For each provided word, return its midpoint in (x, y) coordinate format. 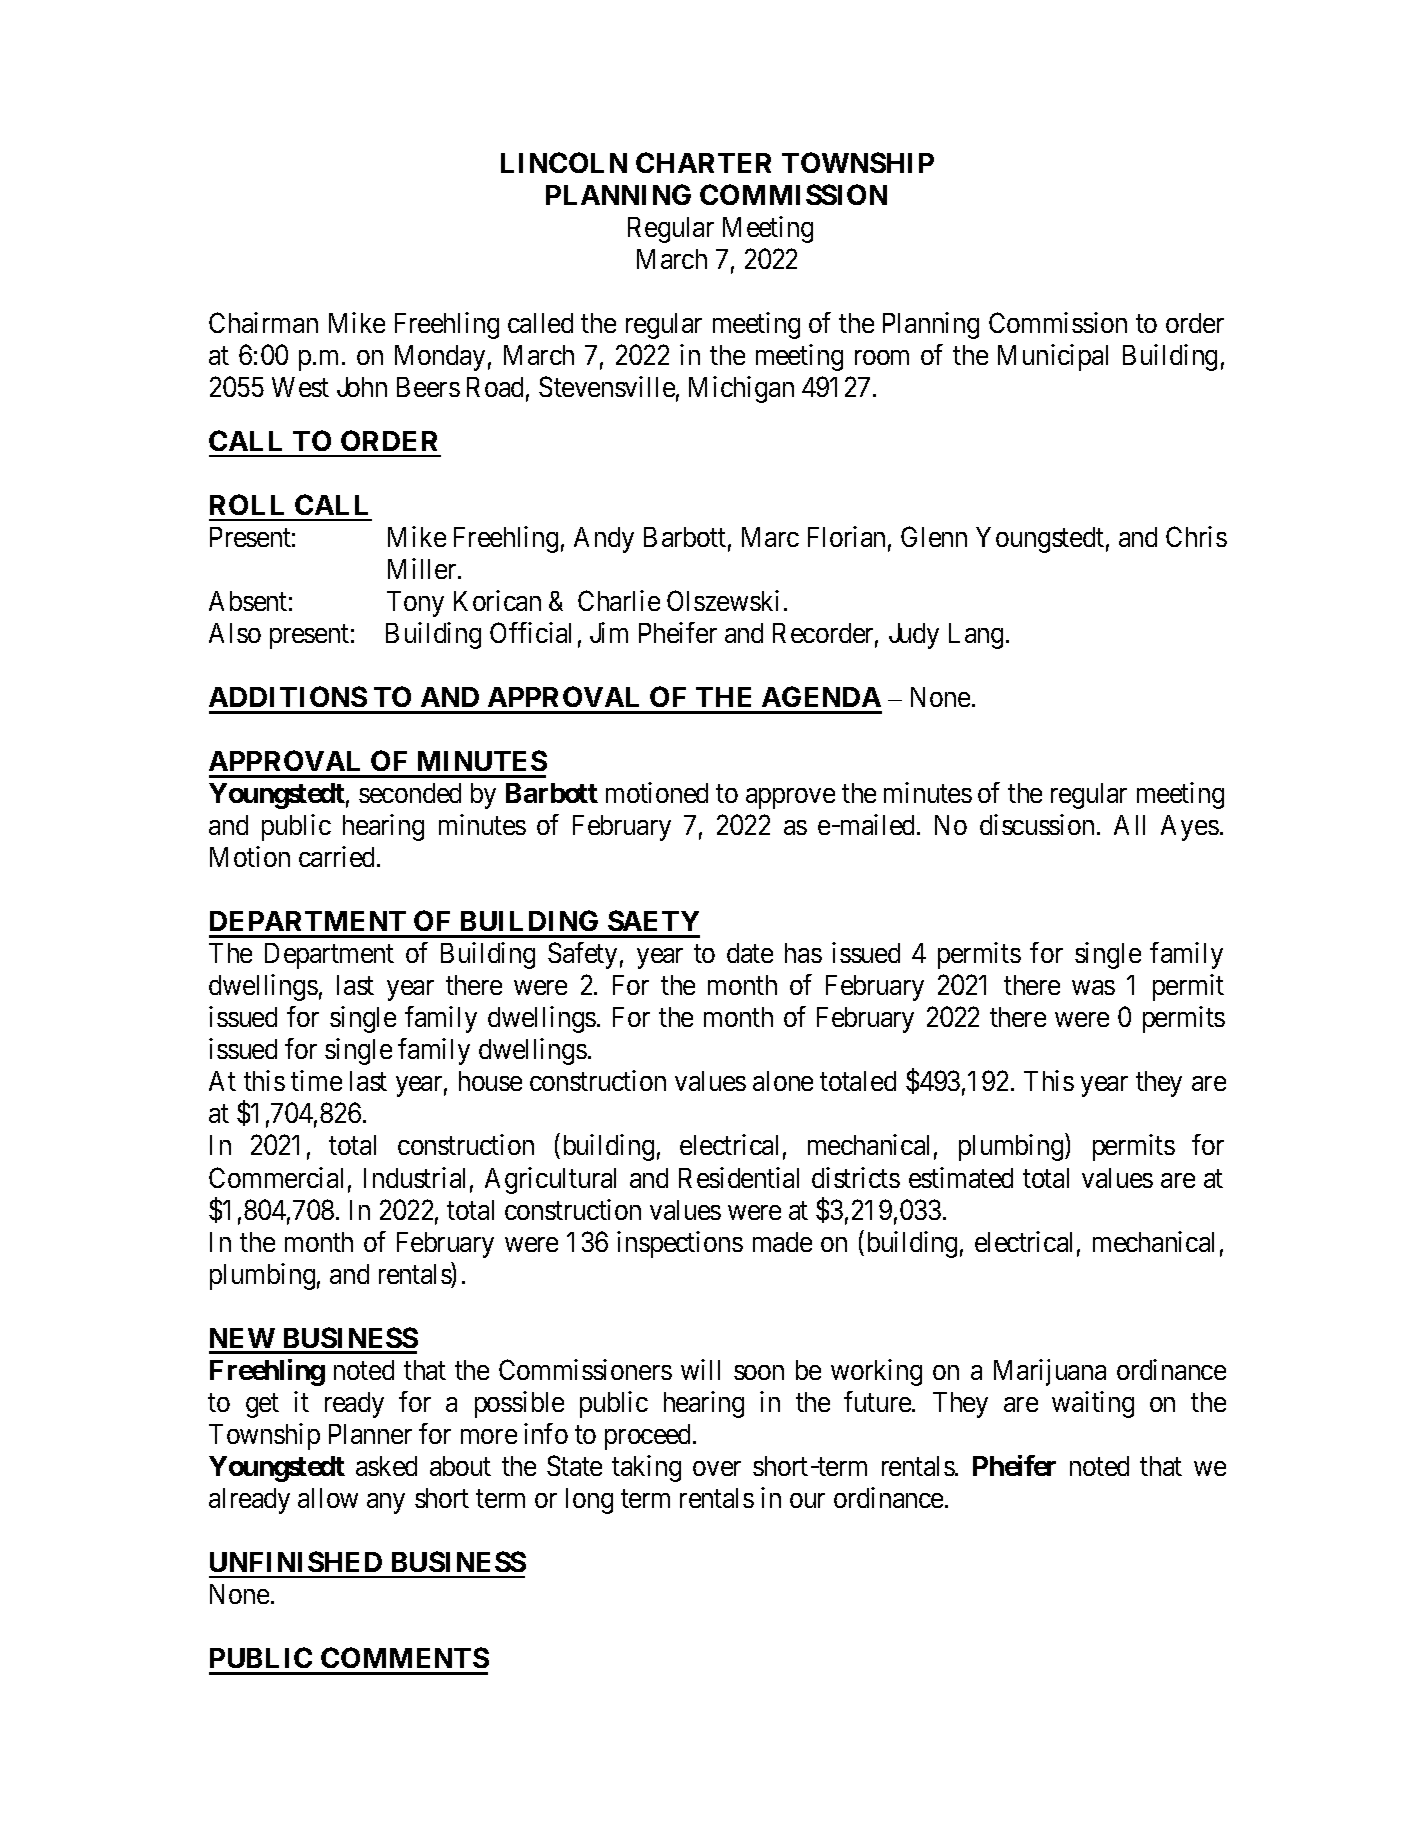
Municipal (1053, 357)
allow (328, 1498)
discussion (1037, 824)
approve (790, 798)
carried (338, 856)
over (717, 1468)
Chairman (263, 322)
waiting (1093, 1404)
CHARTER (703, 162)
